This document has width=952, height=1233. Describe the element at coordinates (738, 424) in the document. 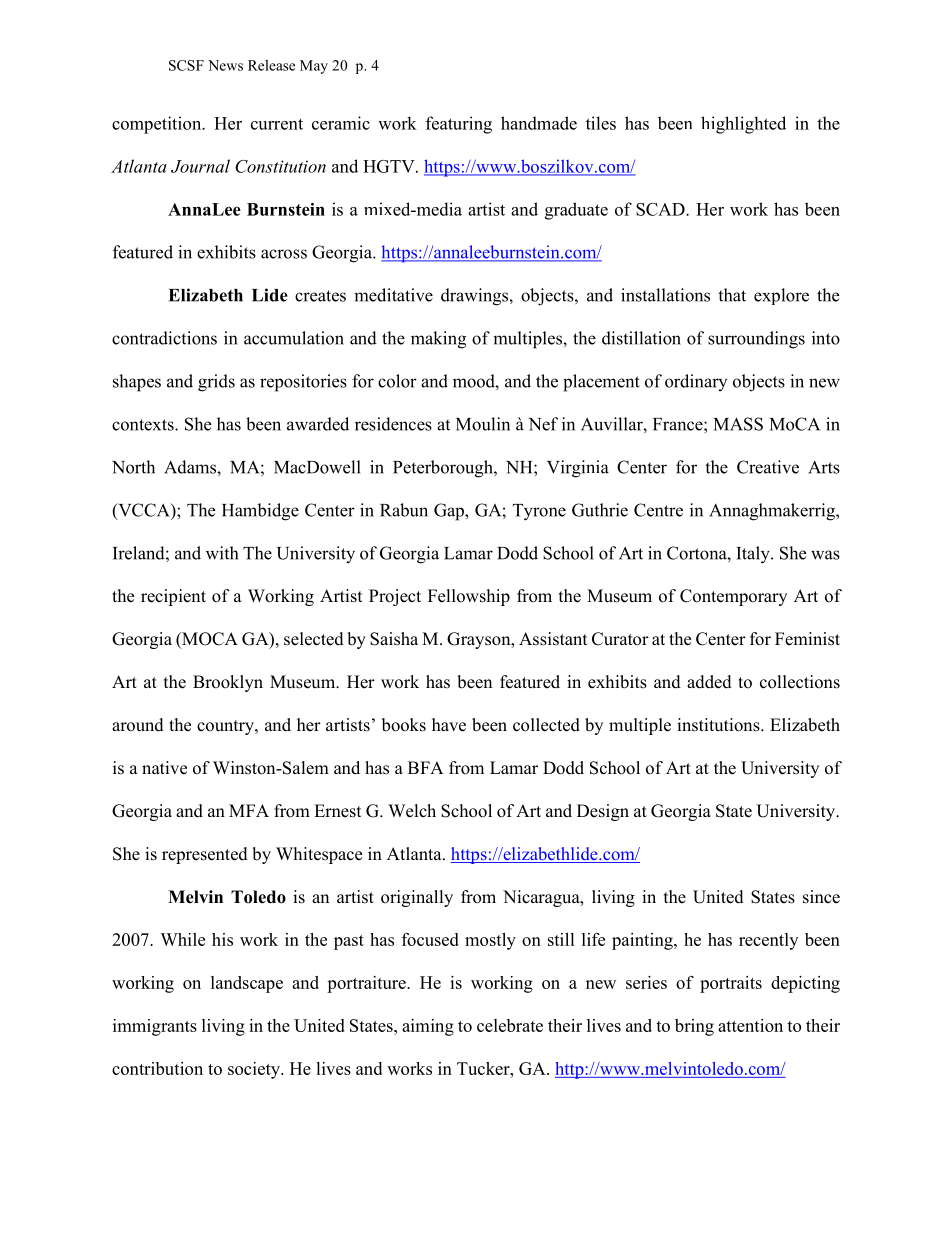

I see `MASS` at that location.
